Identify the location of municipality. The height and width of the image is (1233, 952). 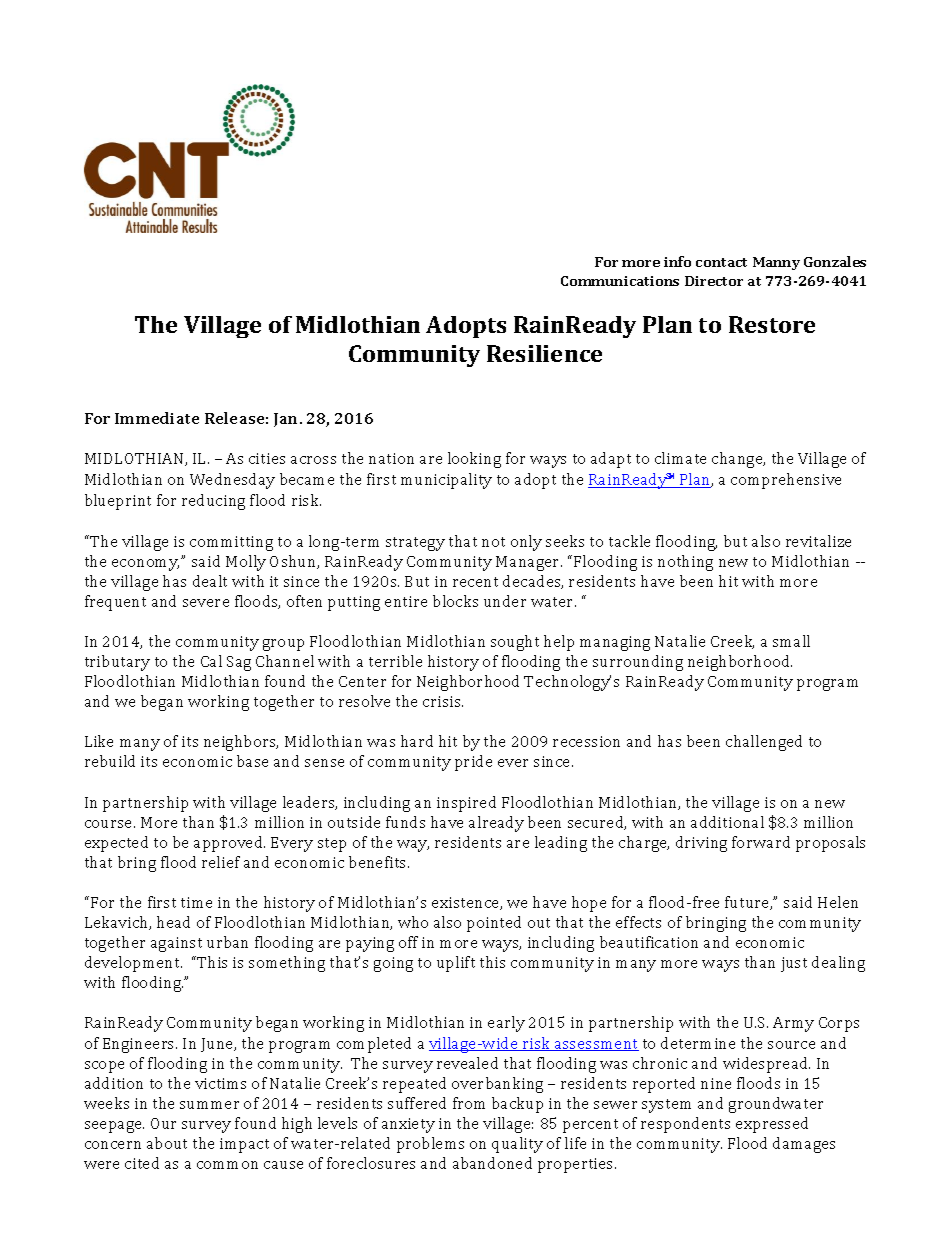
(446, 481).
